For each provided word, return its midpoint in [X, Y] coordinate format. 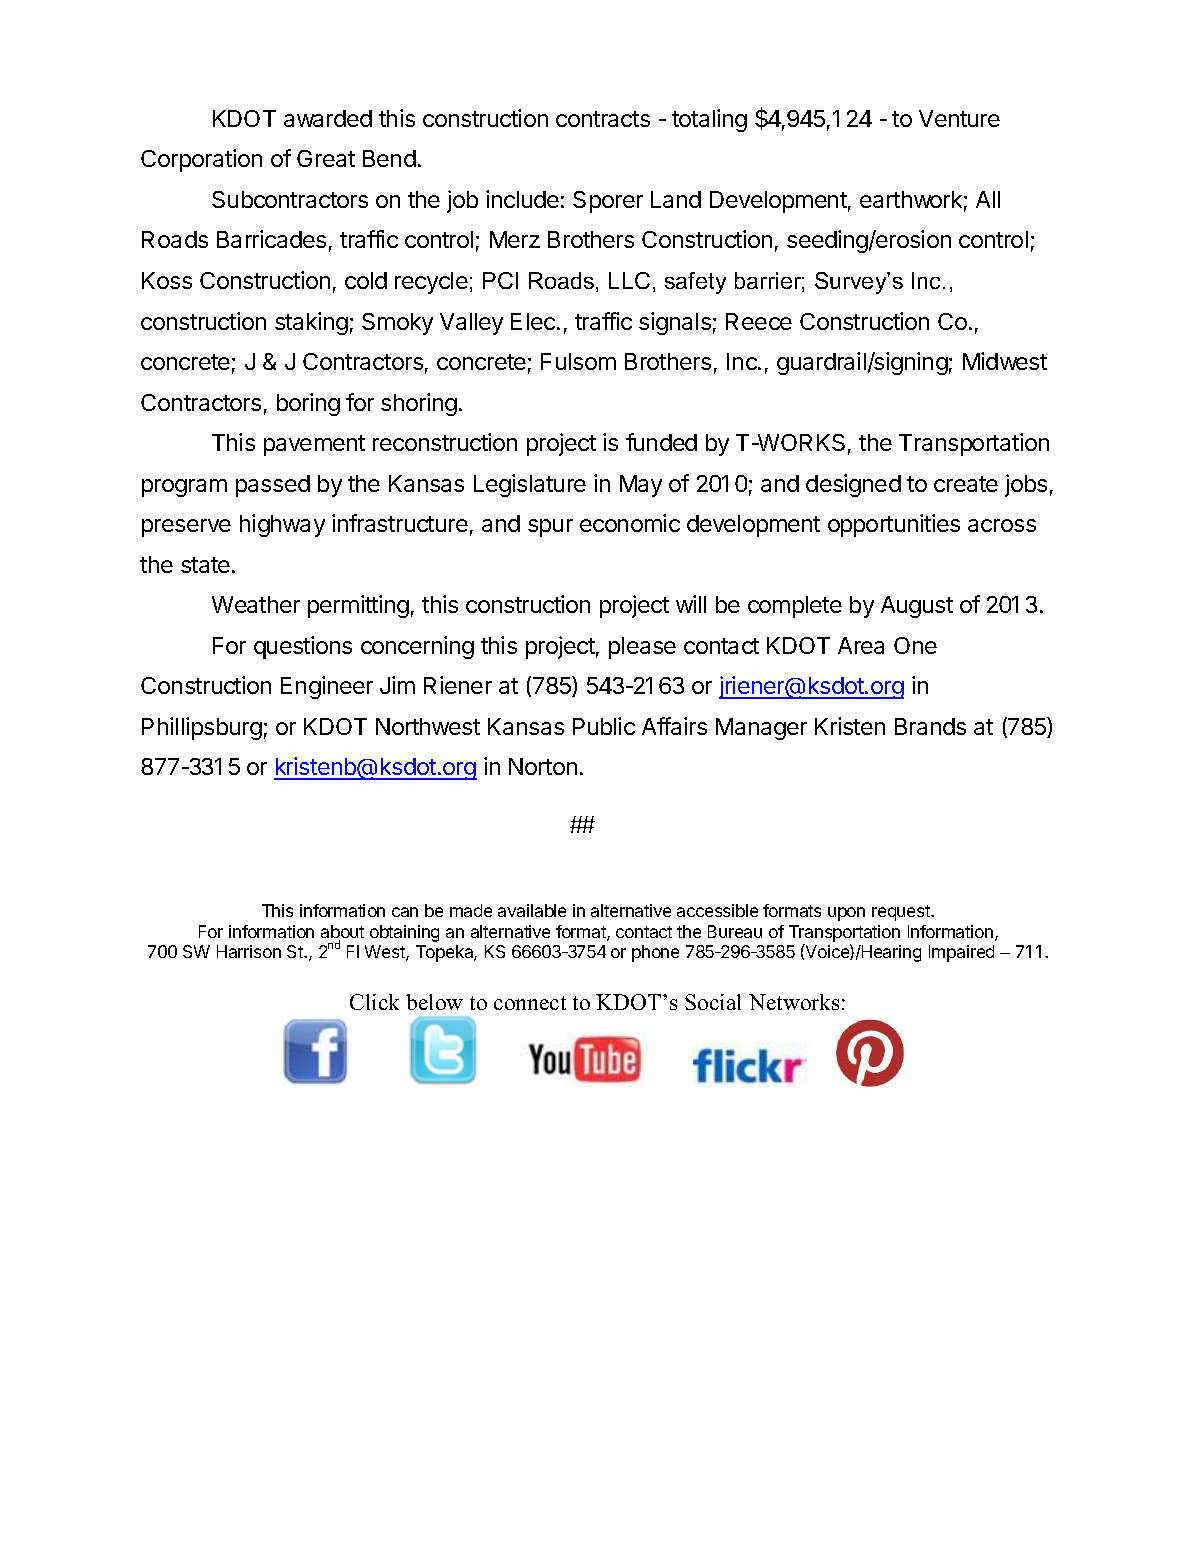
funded [661, 442]
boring [308, 404]
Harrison [249, 951]
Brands [930, 726]
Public [604, 726]
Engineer [327, 687]
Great [326, 158]
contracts [603, 119]
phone [655, 953]
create [966, 484]
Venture [959, 118]
